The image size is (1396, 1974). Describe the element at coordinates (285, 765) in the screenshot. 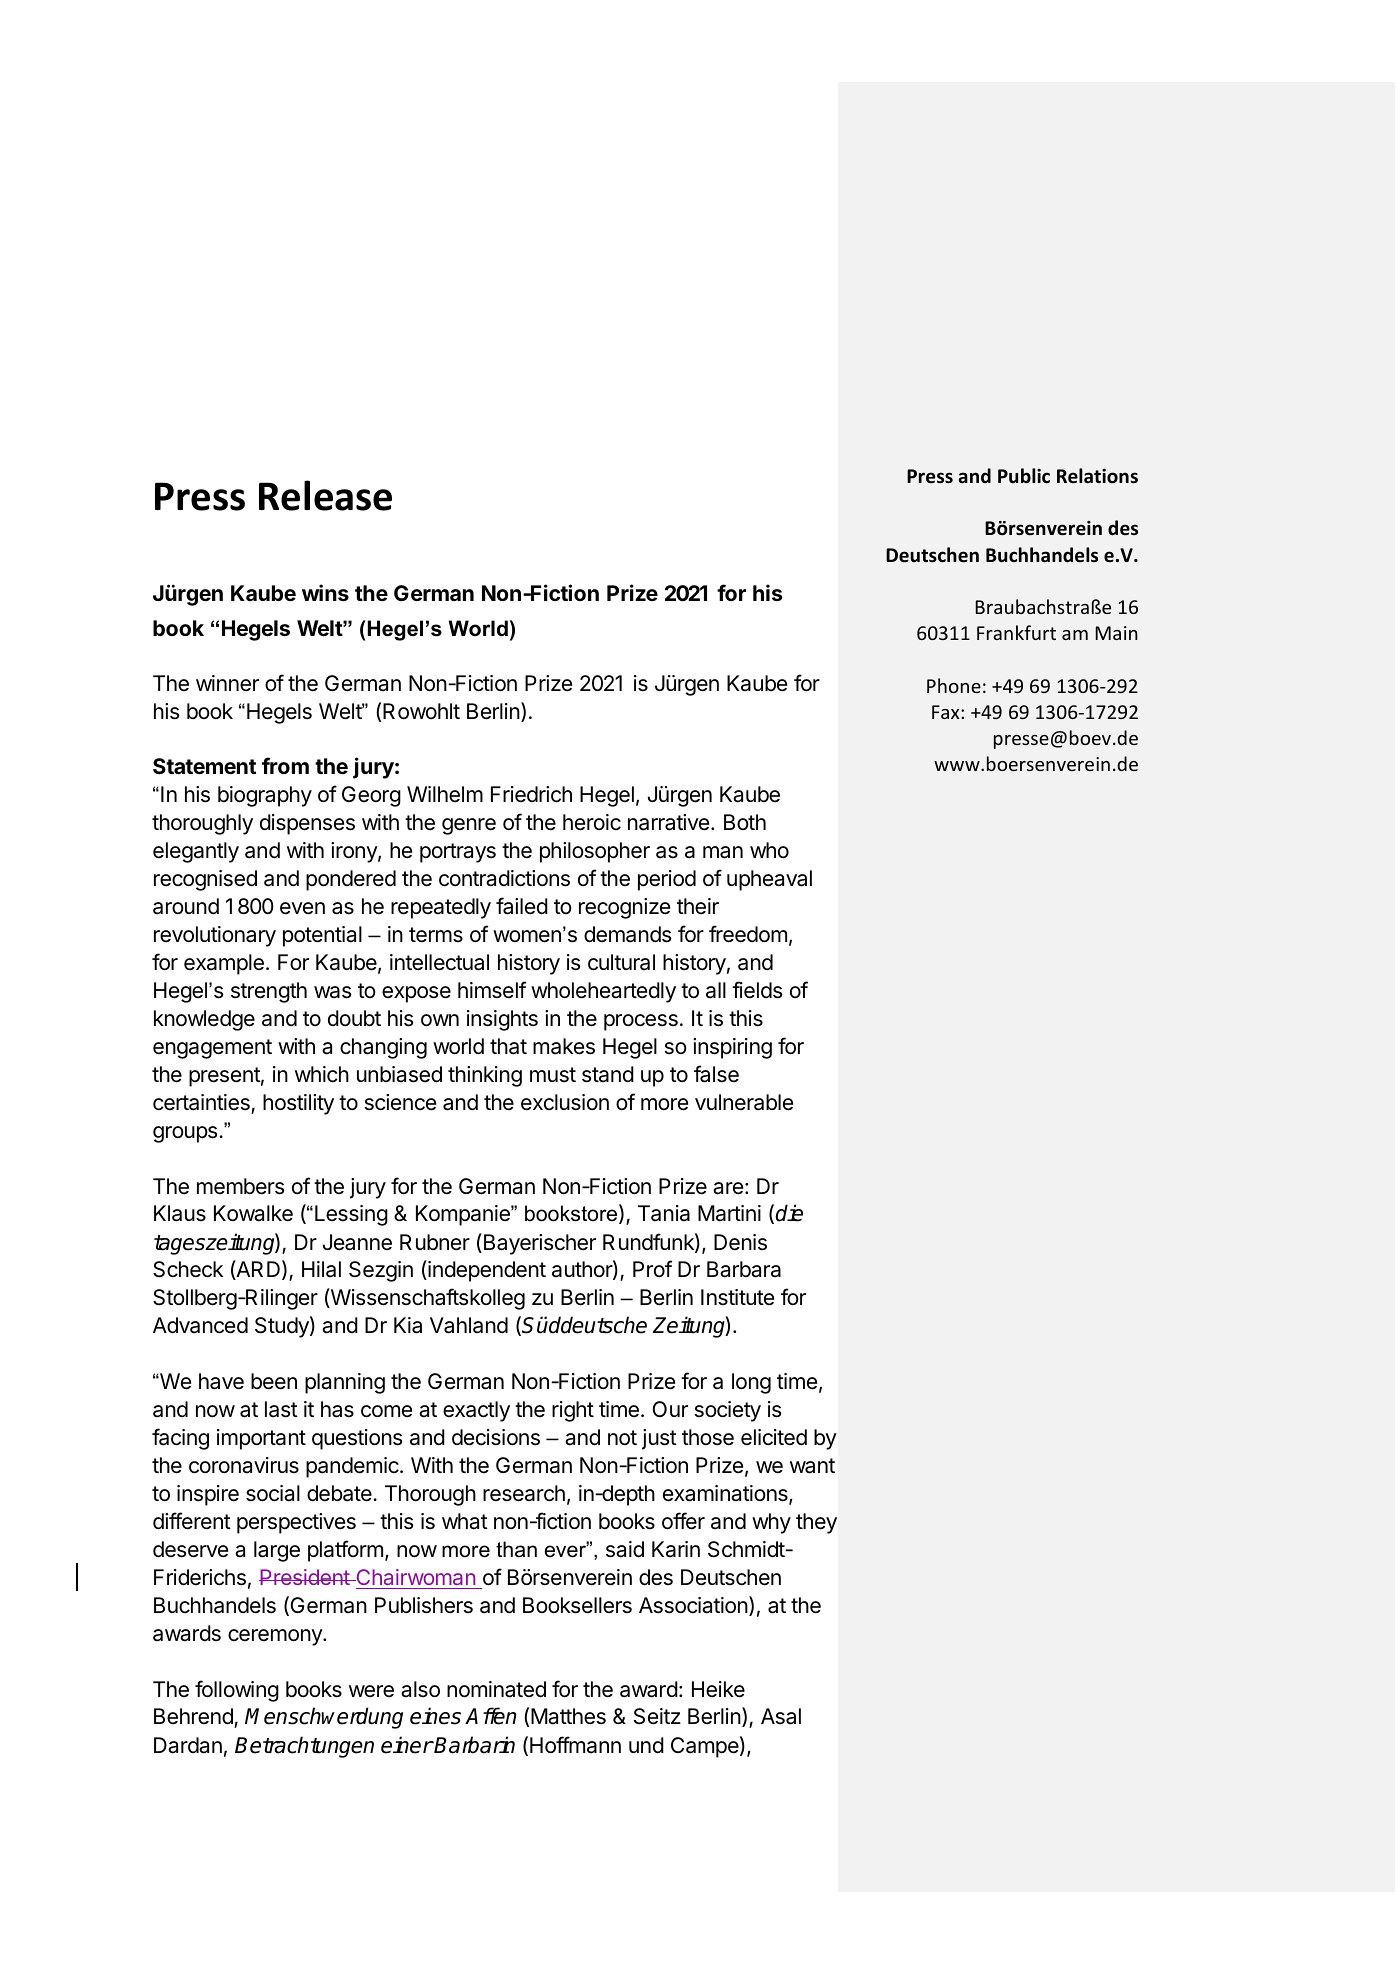

I see `from` at that location.
